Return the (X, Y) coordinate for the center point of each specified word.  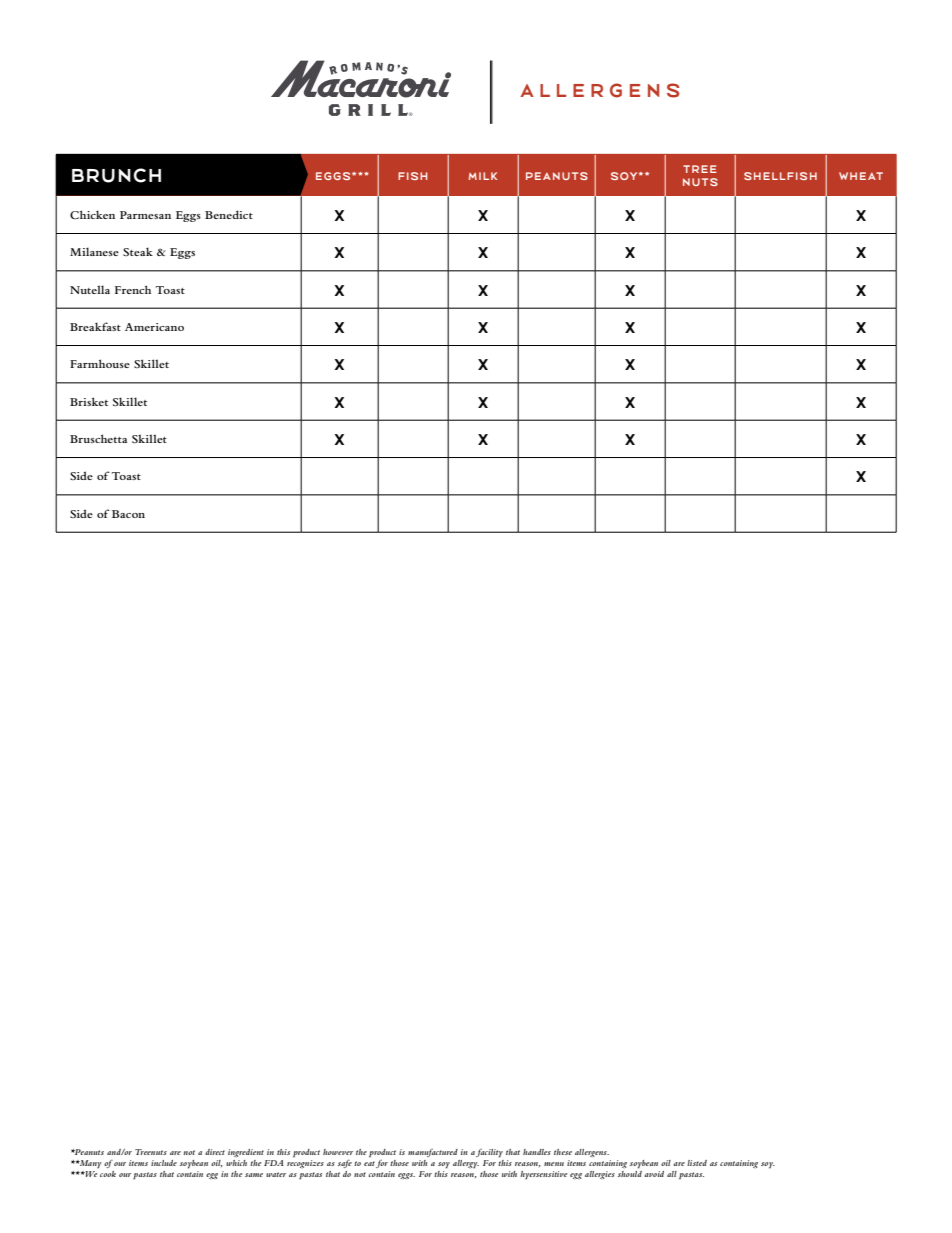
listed (697, 1163)
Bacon (128, 514)
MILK (483, 176)
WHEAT (861, 176)
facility (489, 1153)
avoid (654, 1174)
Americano (154, 327)
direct (215, 1152)
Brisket (89, 401)
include (164, 1163)
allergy (466, 1164)
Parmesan (145, 215)
